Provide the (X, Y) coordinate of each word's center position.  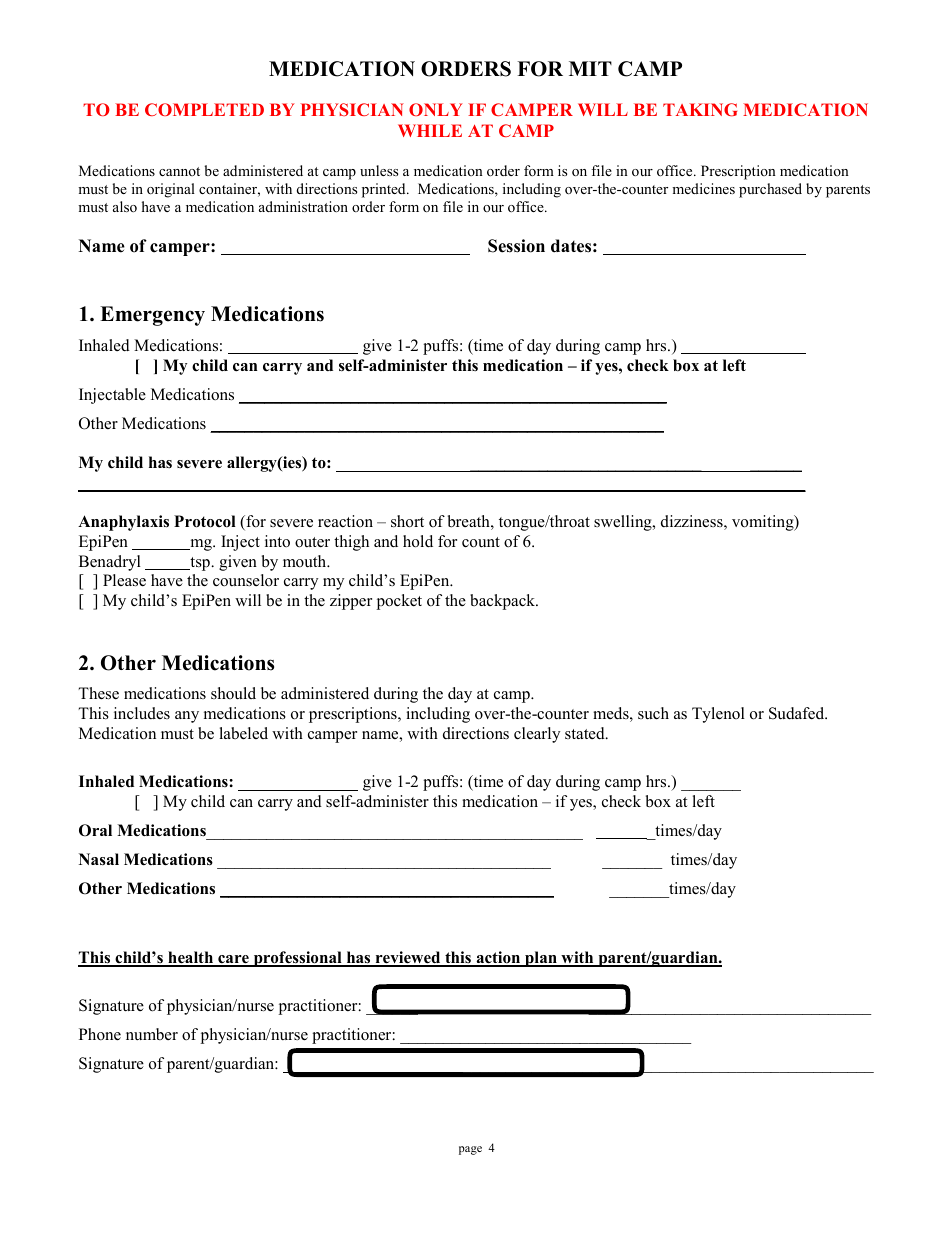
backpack (504, 602)
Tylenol (718, 715)
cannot (179, 171)
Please (124, 580)
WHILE (430, 130)
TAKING (700, 109)
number (152, 1034)
